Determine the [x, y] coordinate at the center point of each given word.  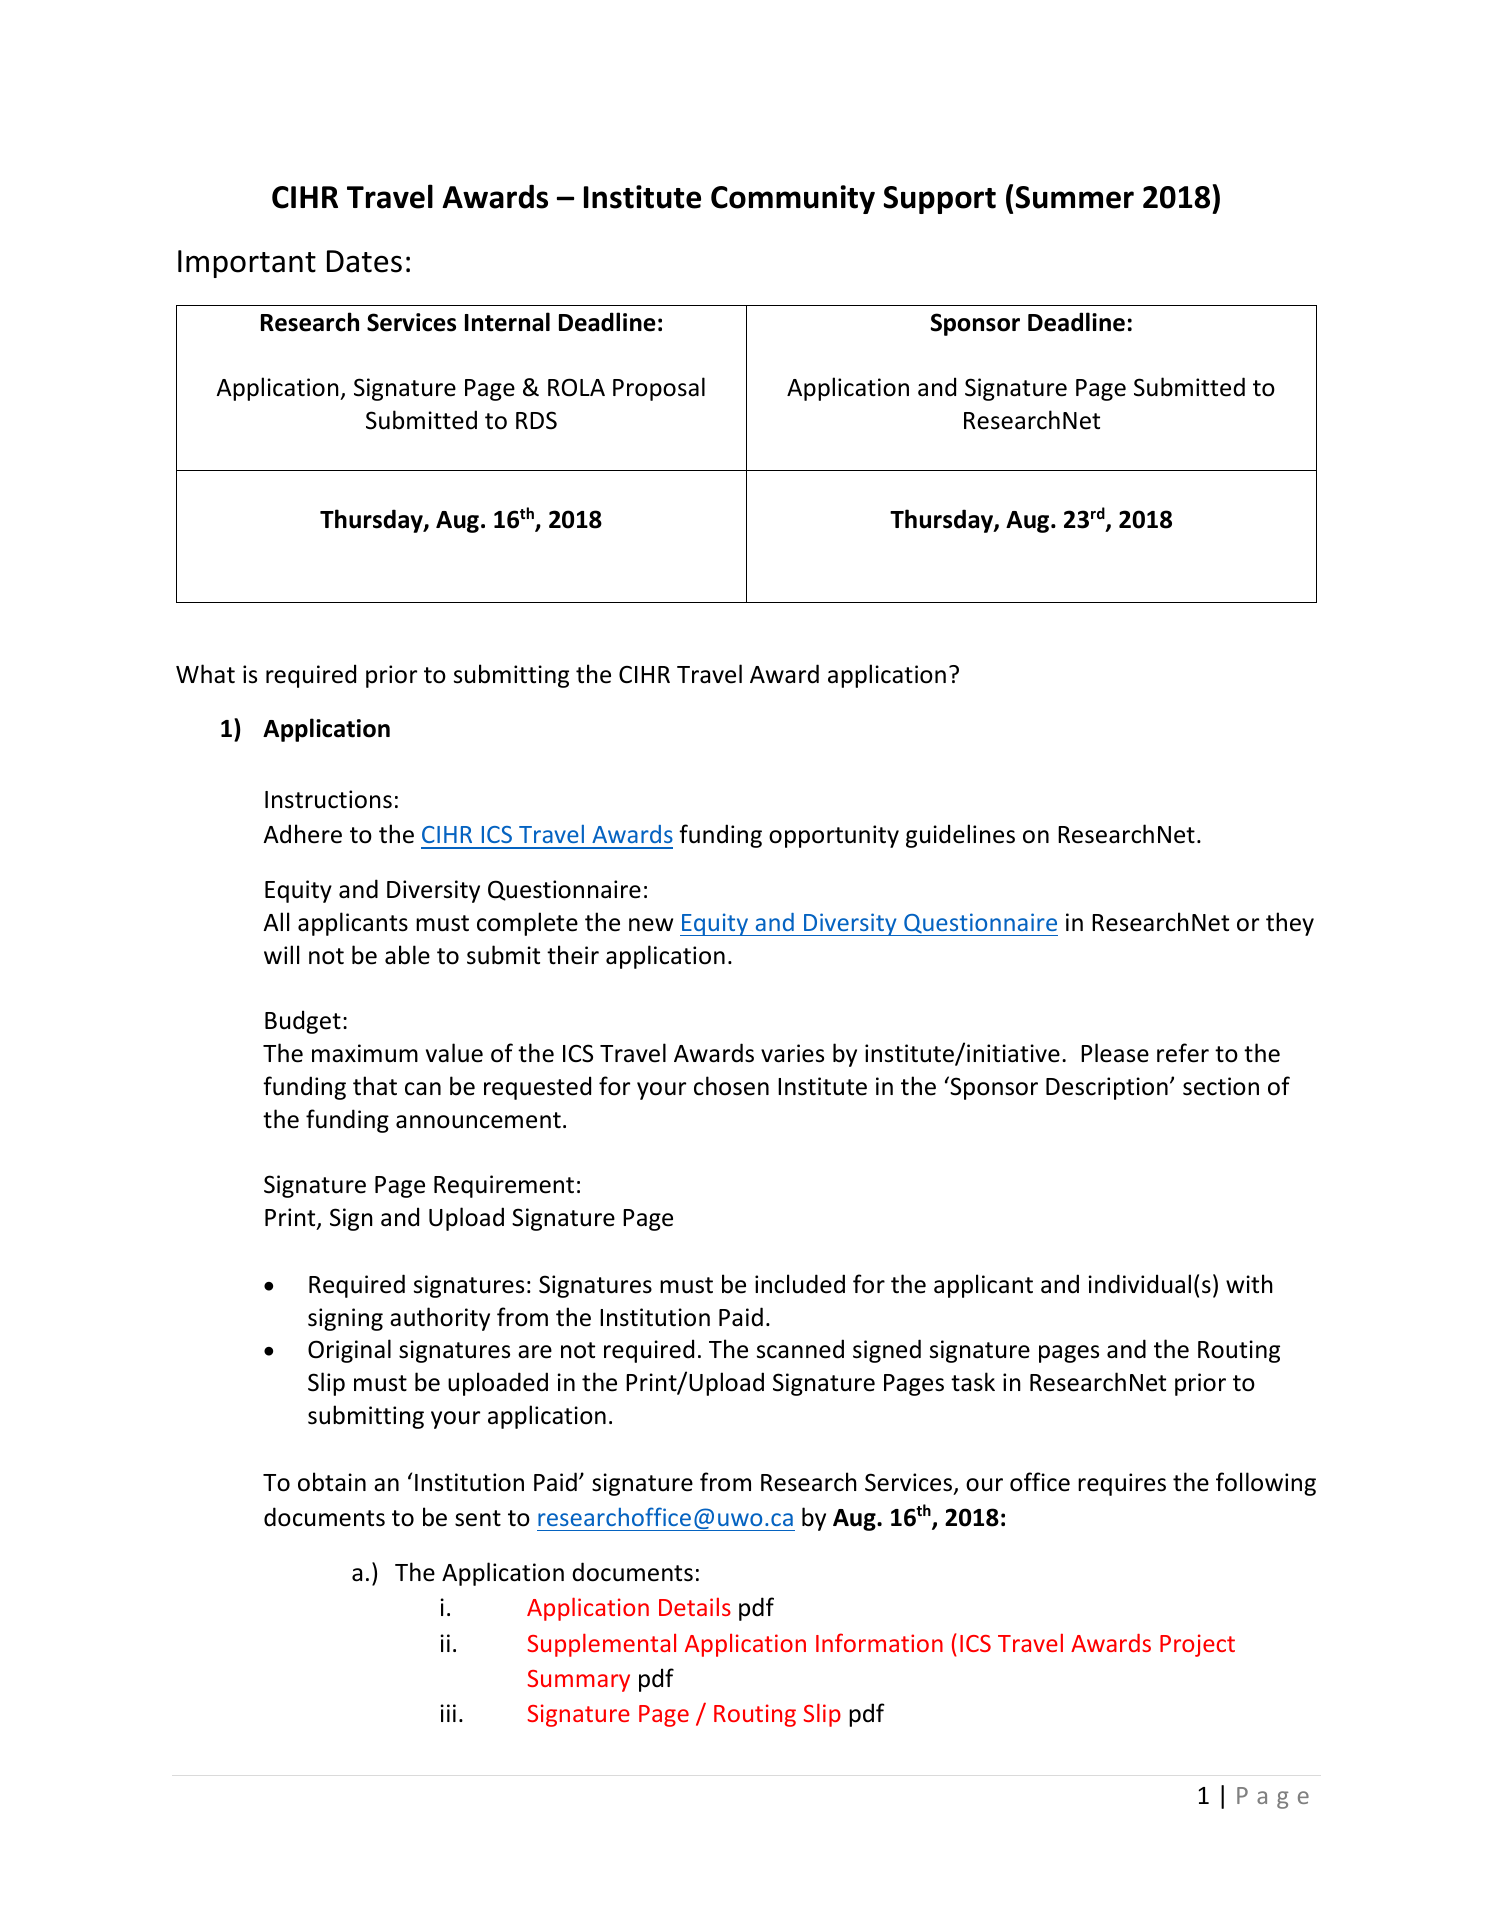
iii [448, 1713]
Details [695, 1607]
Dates [364, 261]
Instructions [328, 799]
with [1249, 1283]
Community [793, 199]
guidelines [960, 836]
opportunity [834, 836]
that [375, 1086]
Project [1197, 1645]
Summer [1075, 197]
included [800, 1284]
